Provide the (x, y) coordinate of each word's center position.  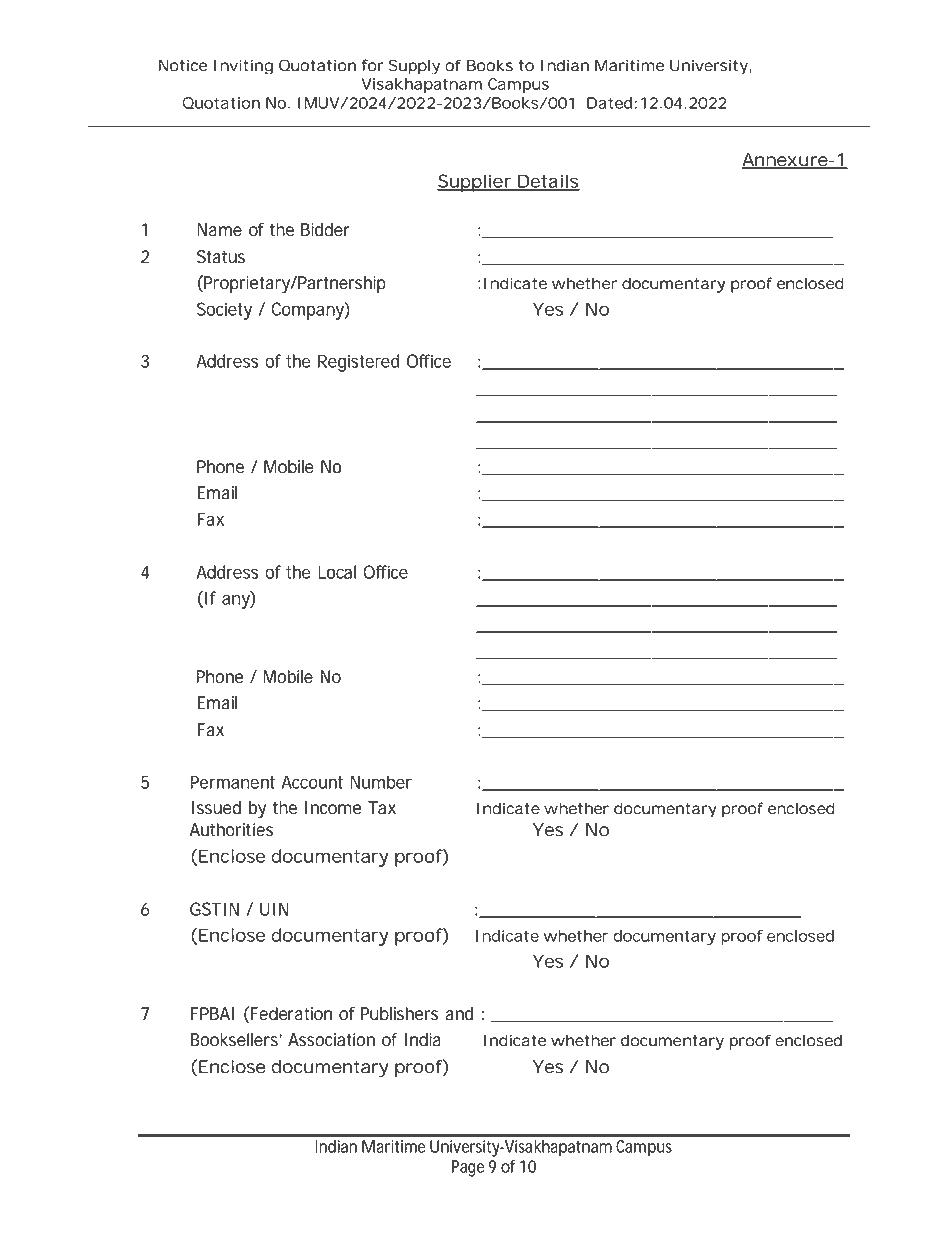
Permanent (232, 782)
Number (381, 782)
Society (224, 311)
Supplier (475, 183)
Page (468, 1168)
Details (548, 182)
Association (331, 1040)
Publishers (399, 1014)
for (373, 65)
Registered (359, 363)
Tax (382, 808)
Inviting (243, 66)
